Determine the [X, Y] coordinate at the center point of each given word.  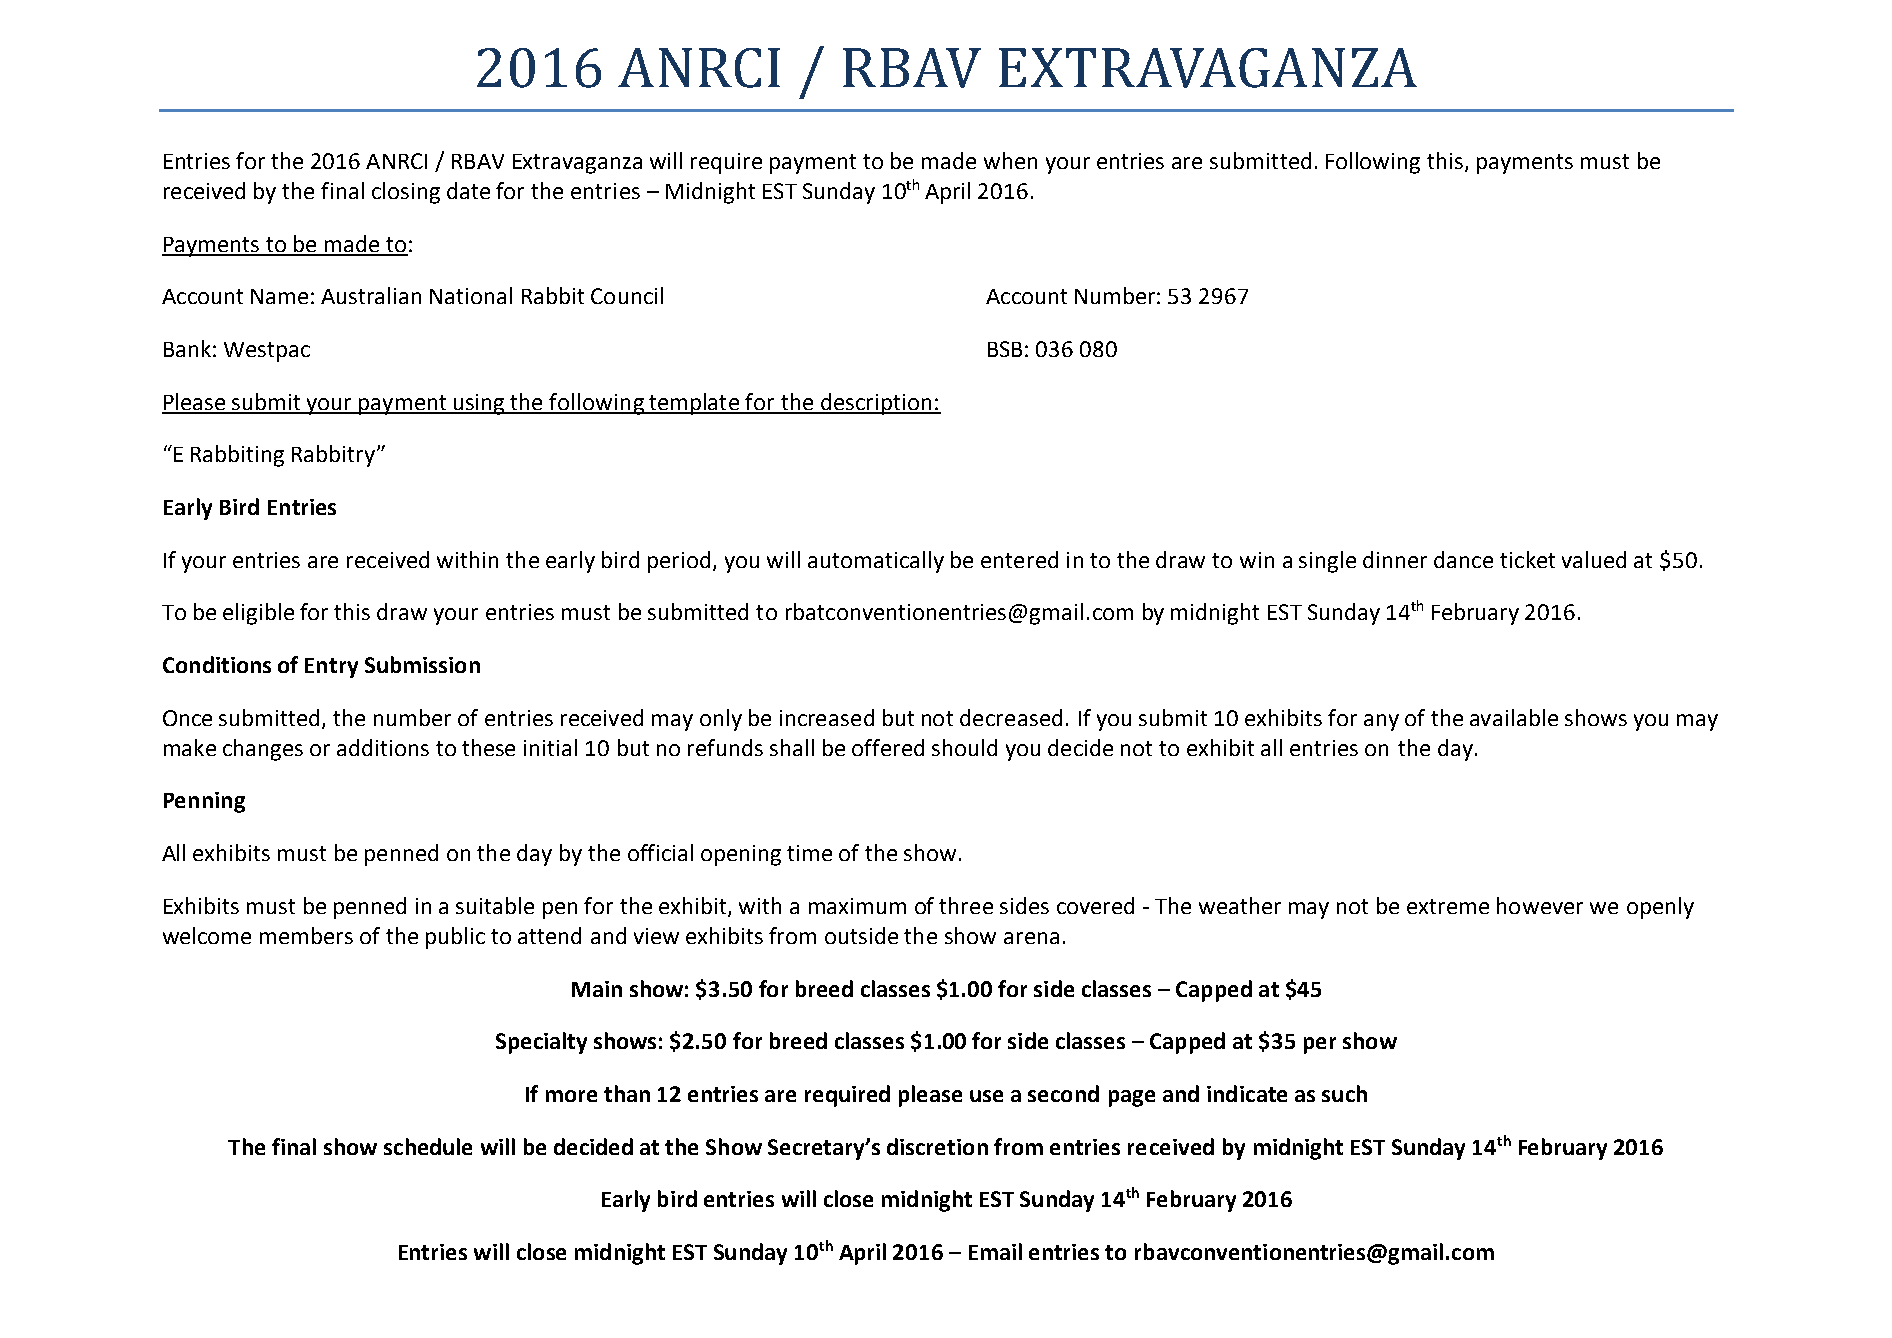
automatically [876, 562]
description [876, 404]
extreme [1448, 906]
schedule [428, 1146]
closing [406, 193]
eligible [258, 614]
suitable [495, 905]
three [966, 905]
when [1010, 160]
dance [1463, 559]
